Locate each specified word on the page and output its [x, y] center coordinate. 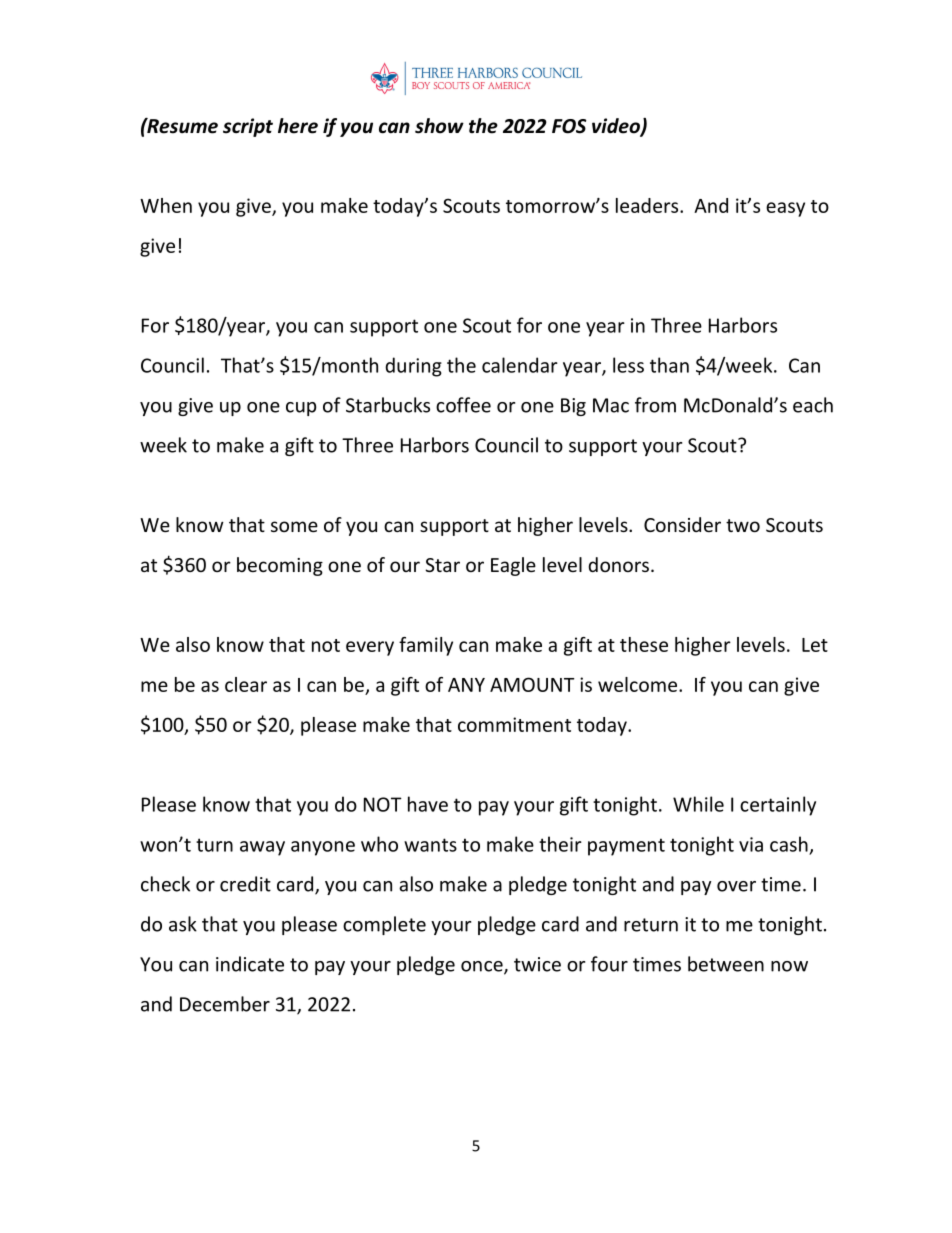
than [669, 365]
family [426, 646]
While [698, 804]
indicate [250, 964]
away [262, 848]
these [644, 644]
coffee [463, 405]
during [413, 367]
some [294, 526]
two [743, 525]
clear [246, 684]
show [439, 126]
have [428, 804]
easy [785, 209]
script [248, 127]
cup [301, 409]
